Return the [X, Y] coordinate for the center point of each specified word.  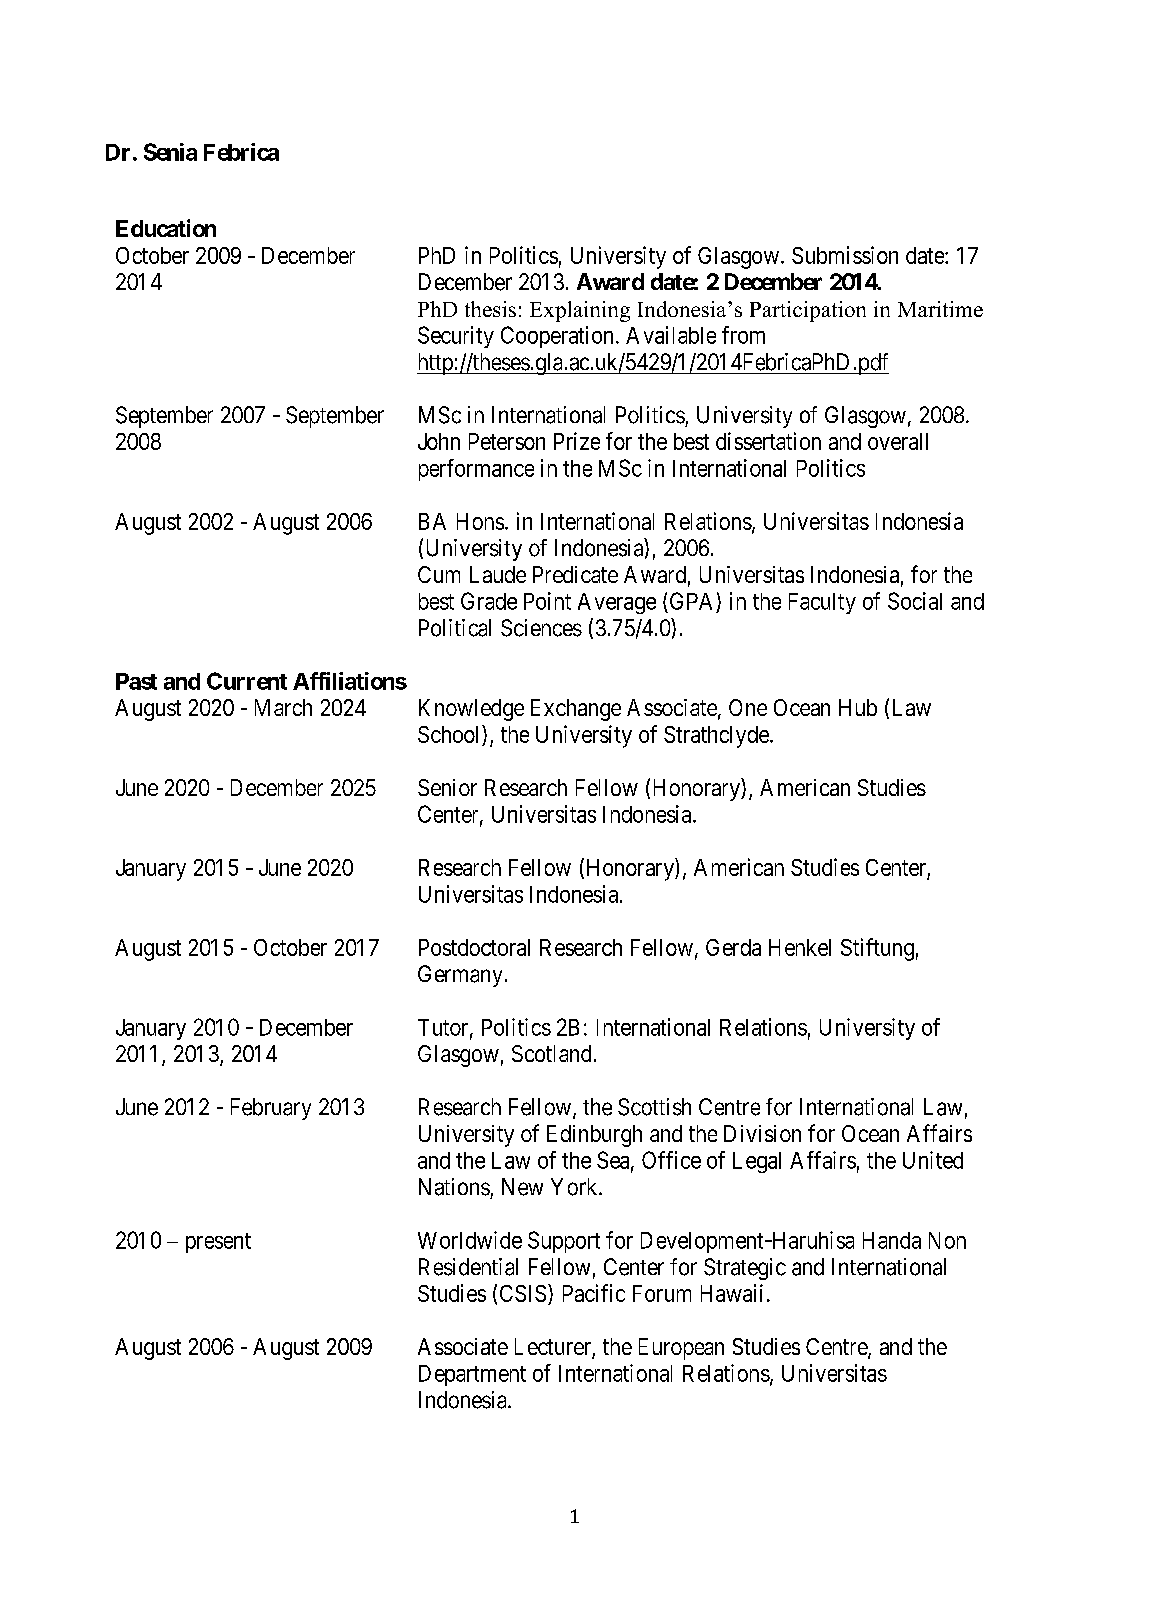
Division [762, 1133]
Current [247, 681]
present [218, 1243]
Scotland [551, 1053]
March [283, 707]
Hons [480, 521]
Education [166, 228]
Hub [858, 707]
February [271, 1109]
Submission [845, 255]
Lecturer [554, 1348]
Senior [447, 787]
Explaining [580, 311]
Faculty [822, 603]
